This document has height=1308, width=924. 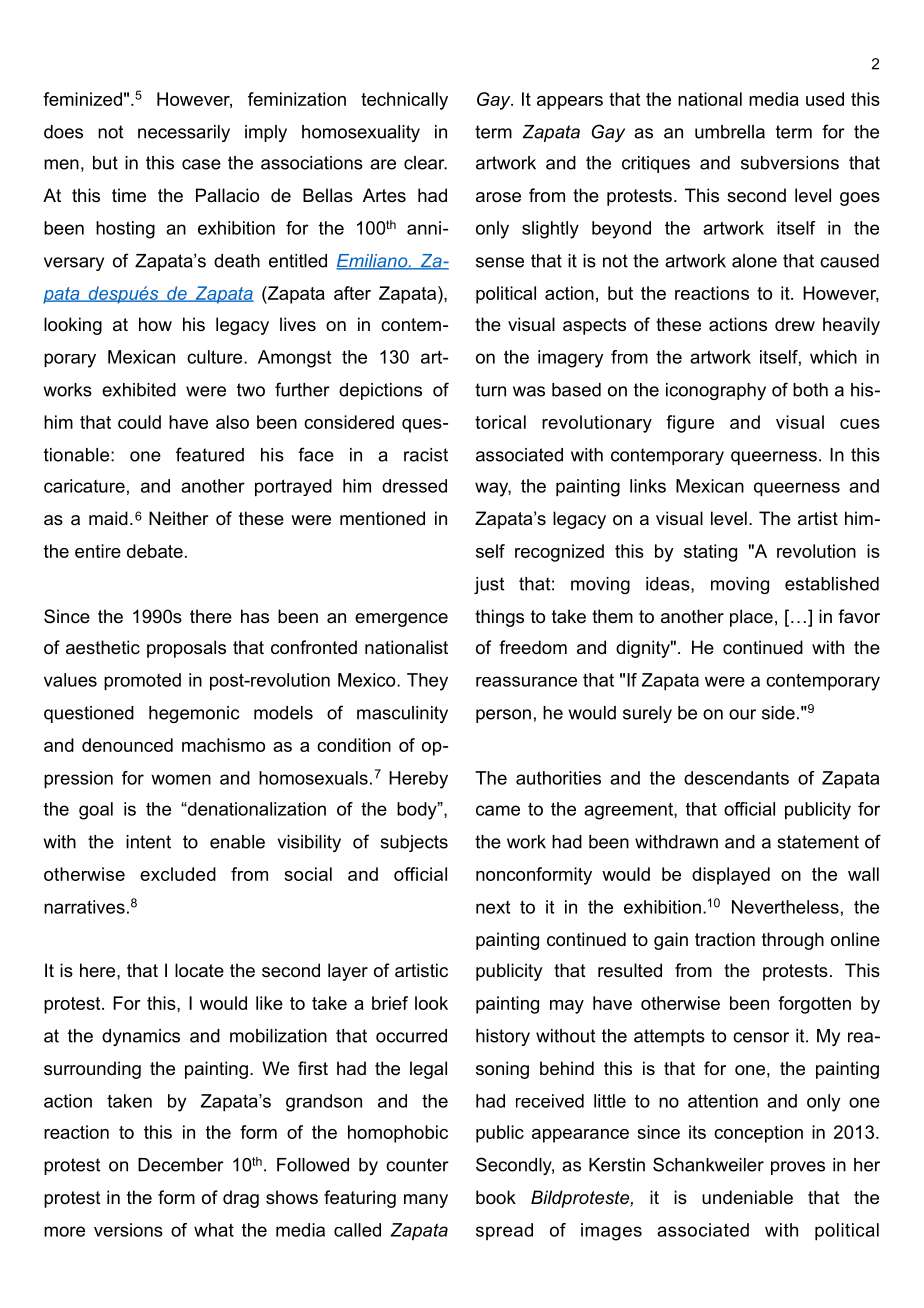 I want to click on forgotten, so click(x=814, y=1005).
